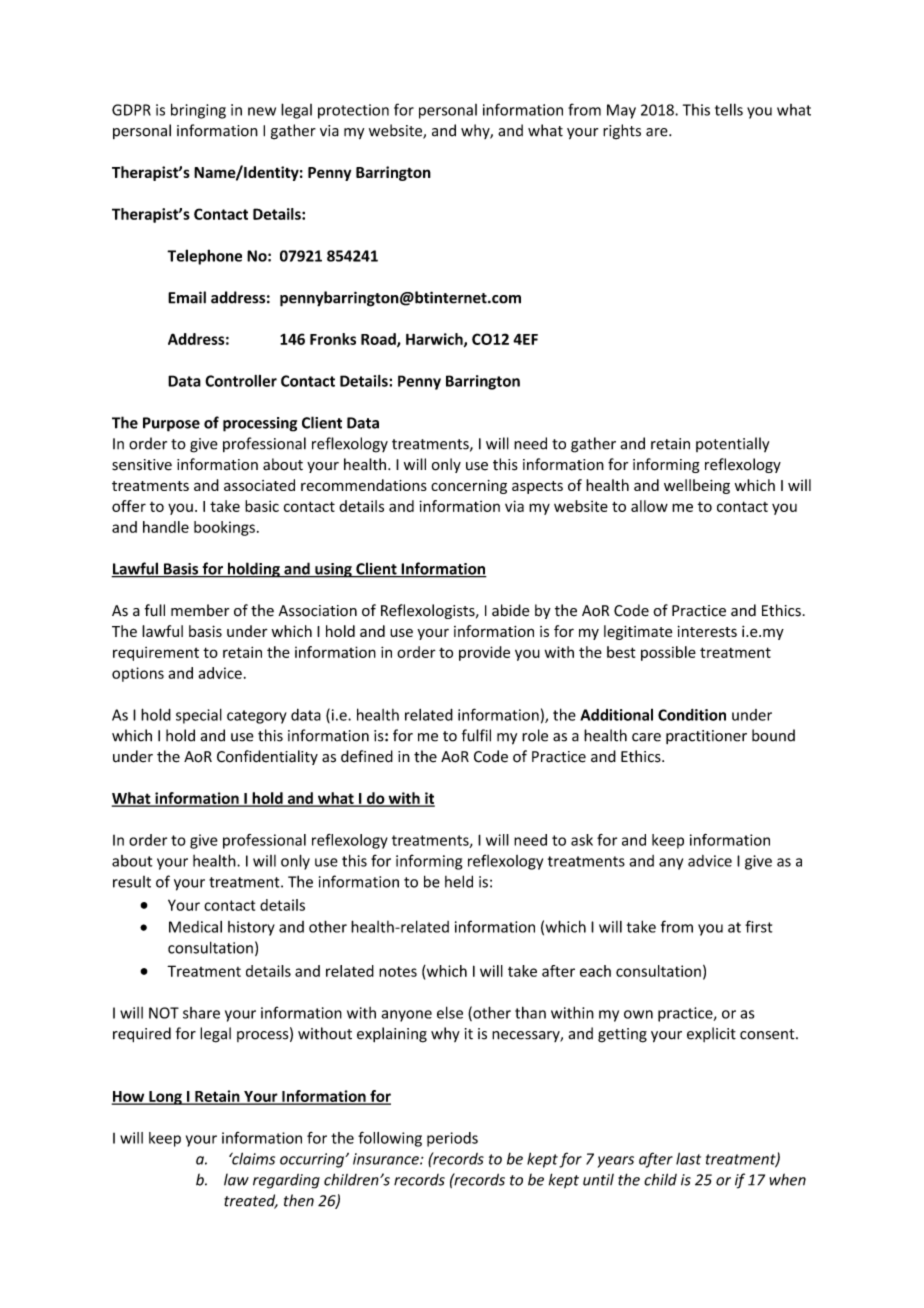  What do you see at coordinates (729, 109) in the screenshot?
I see `tells` at bounding box center [729, 109].
